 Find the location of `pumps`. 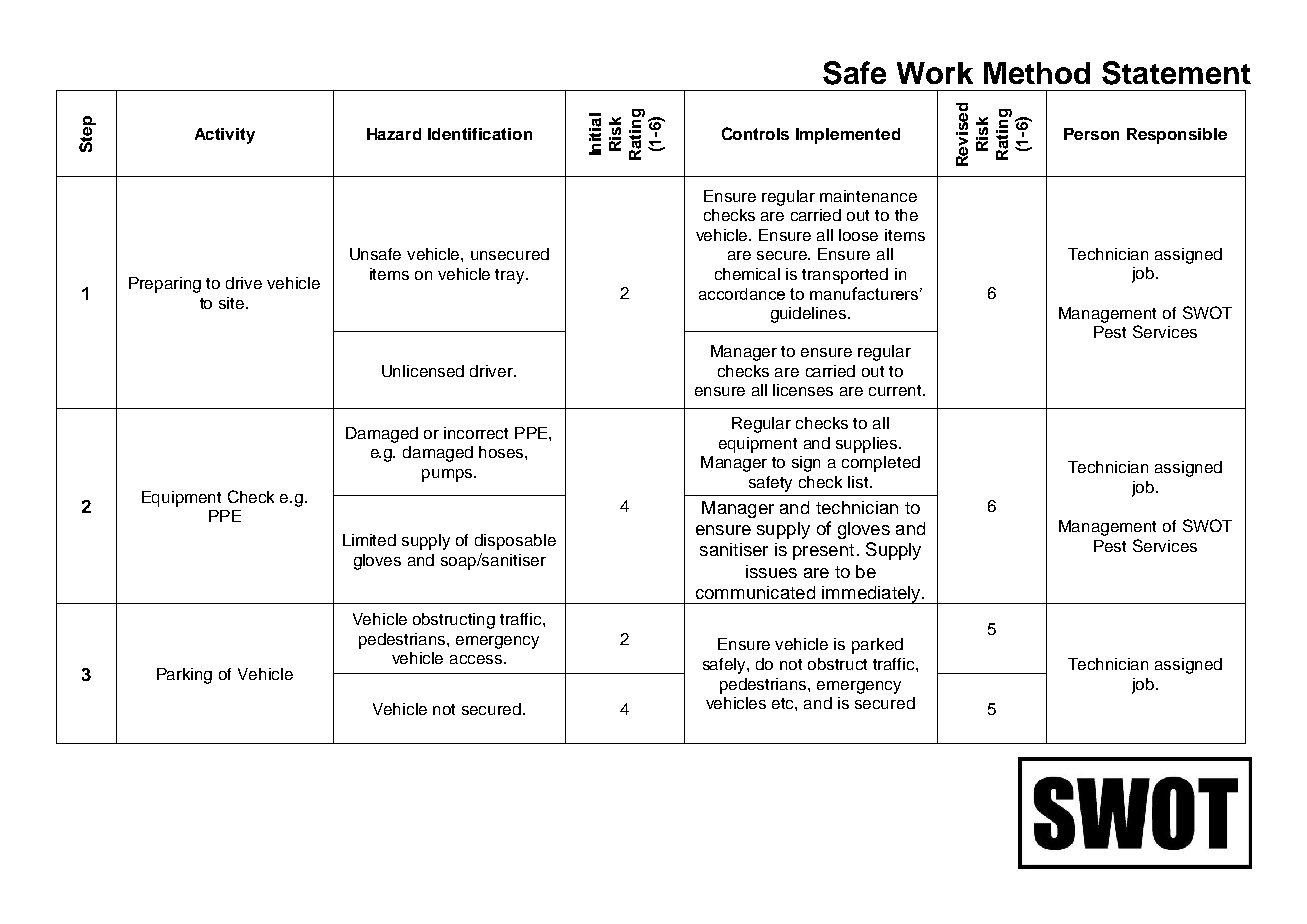

pumps is located at coordinates (448, 475).
